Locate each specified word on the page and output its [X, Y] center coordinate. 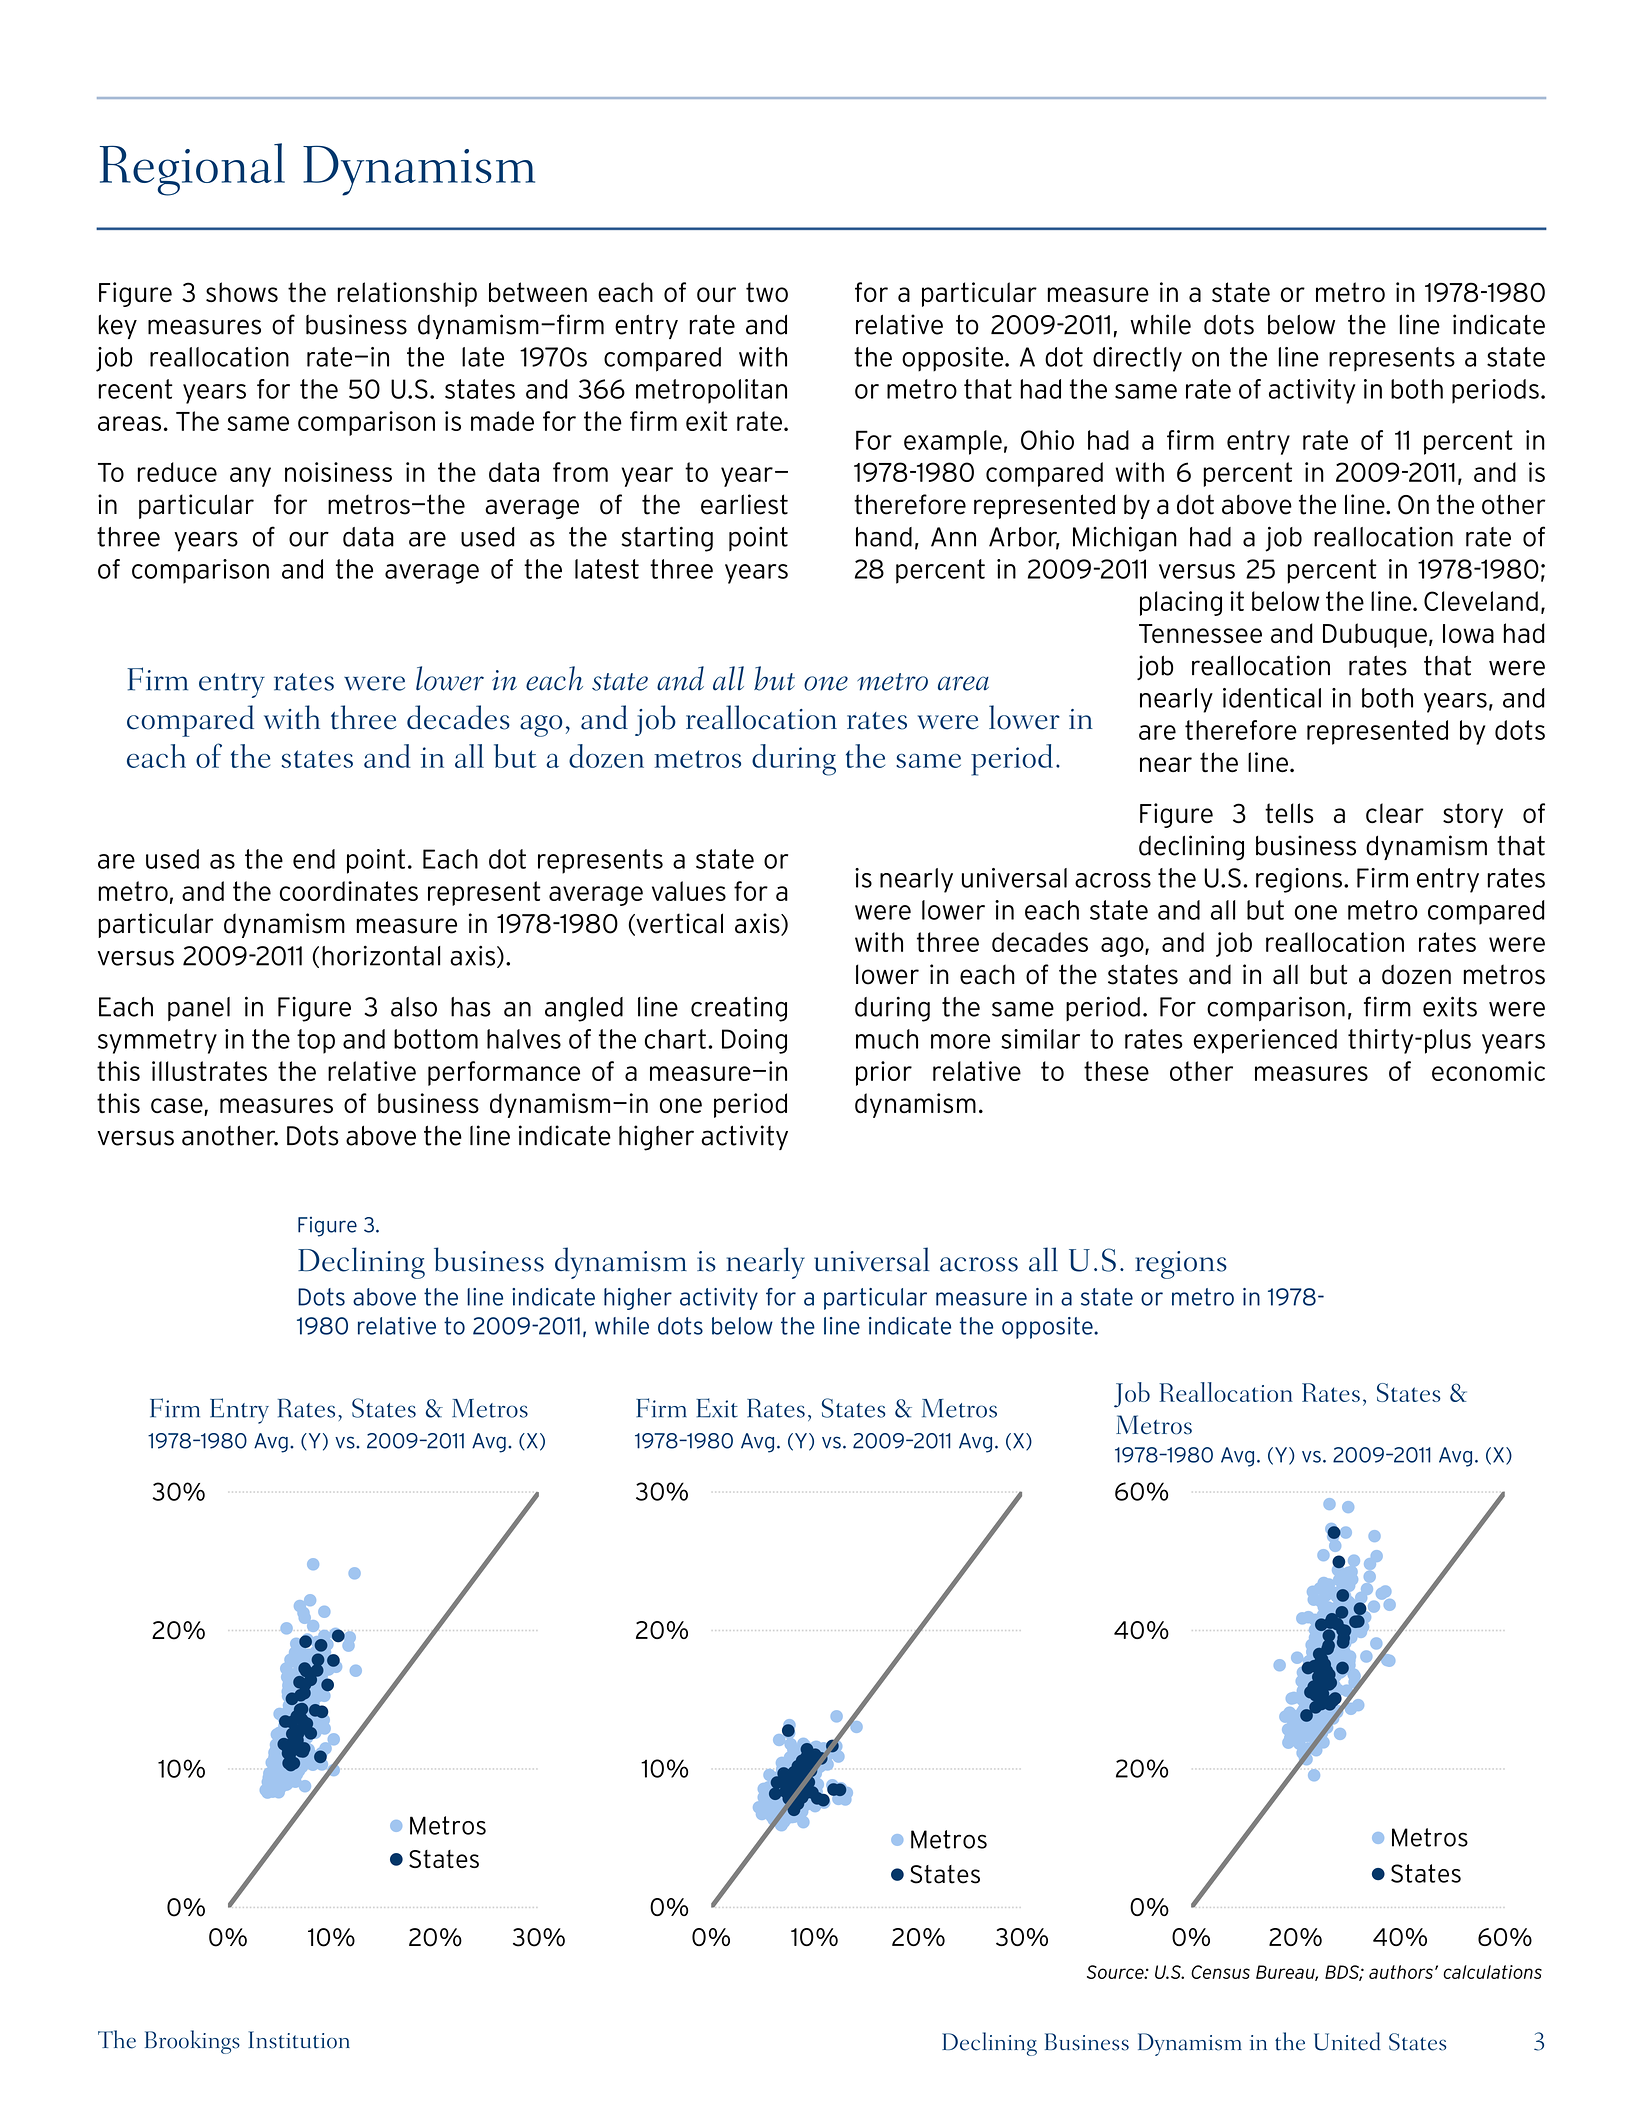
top [316, 1041]
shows [242, 292]
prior [884, 1073]
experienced [1265, 1041]
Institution [299, 2040]
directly [1137, 359]
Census [1220, 1972]
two [767, 292]
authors [1401, 1972]
